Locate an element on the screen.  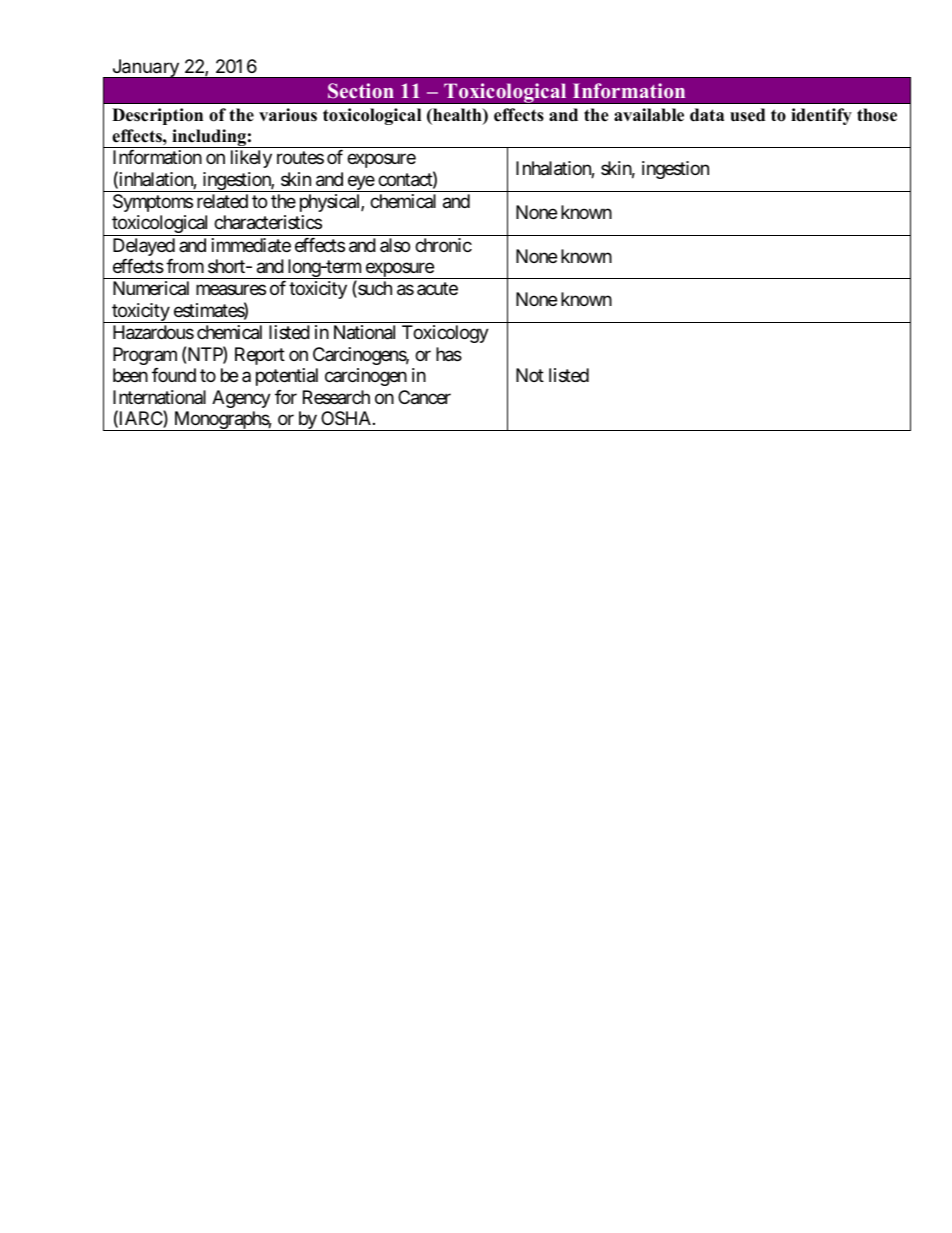
Not is located at coordinates (530, 375).
